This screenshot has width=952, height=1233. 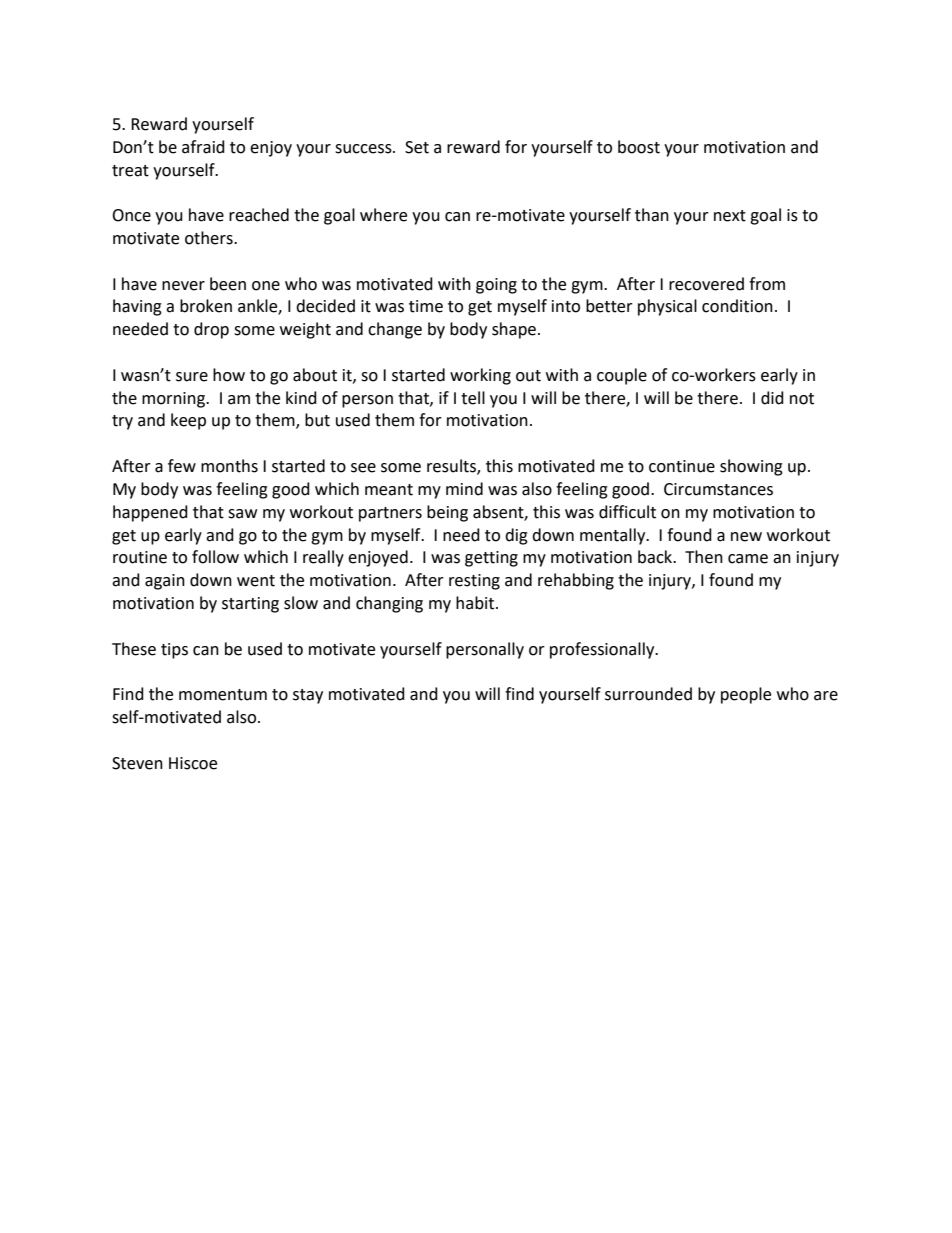 What do you see at coordinates (746, 695) in the screenshot?
I see `people` at bounding box center [746, 695].
